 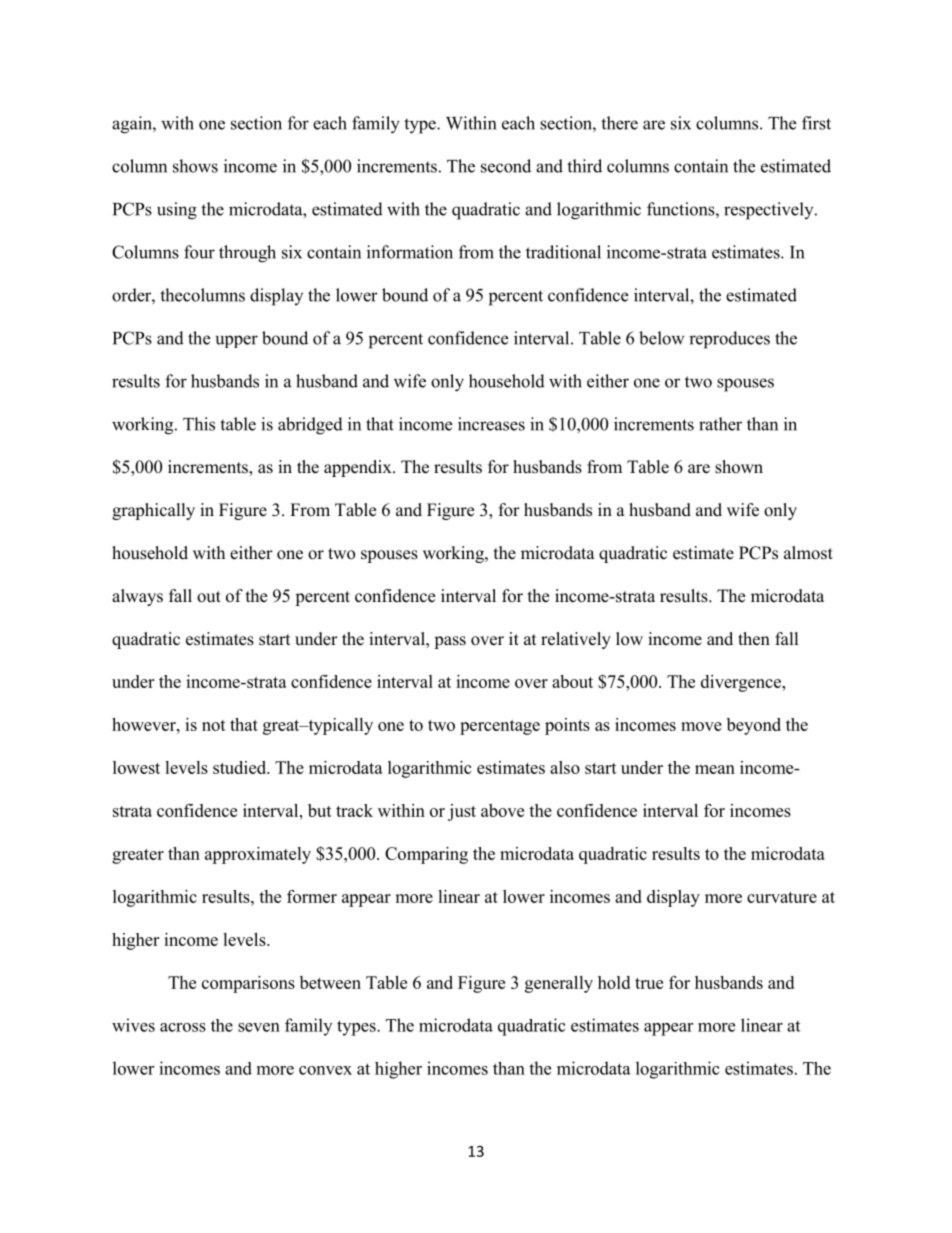 What do you see at coordinates (183, 1027) in the page?
I see `across` at bounding box center [183, 1027].
